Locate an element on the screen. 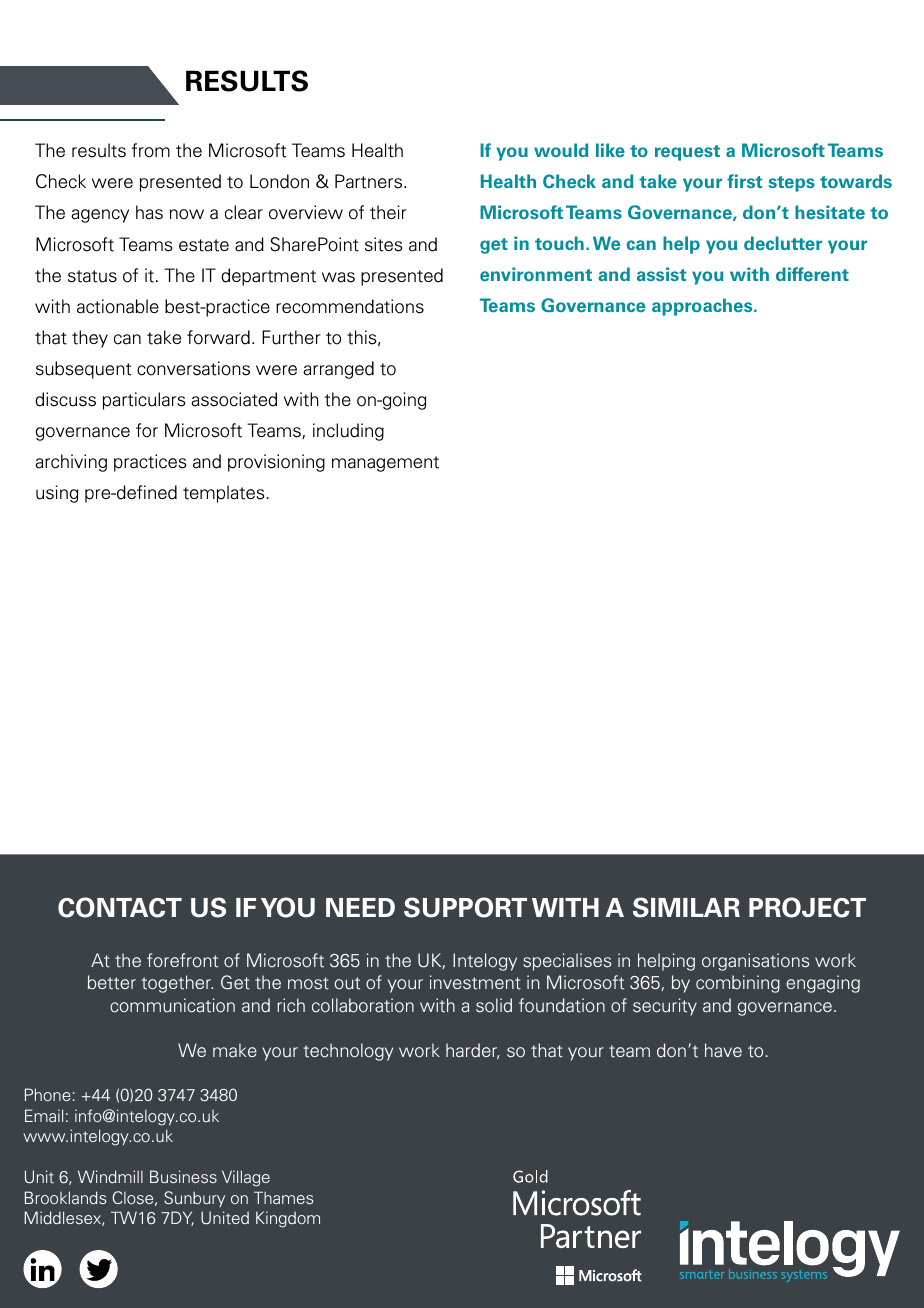 The height and width of the screenshot is (1308, 924). have is located at coordinates (723, 1050).
